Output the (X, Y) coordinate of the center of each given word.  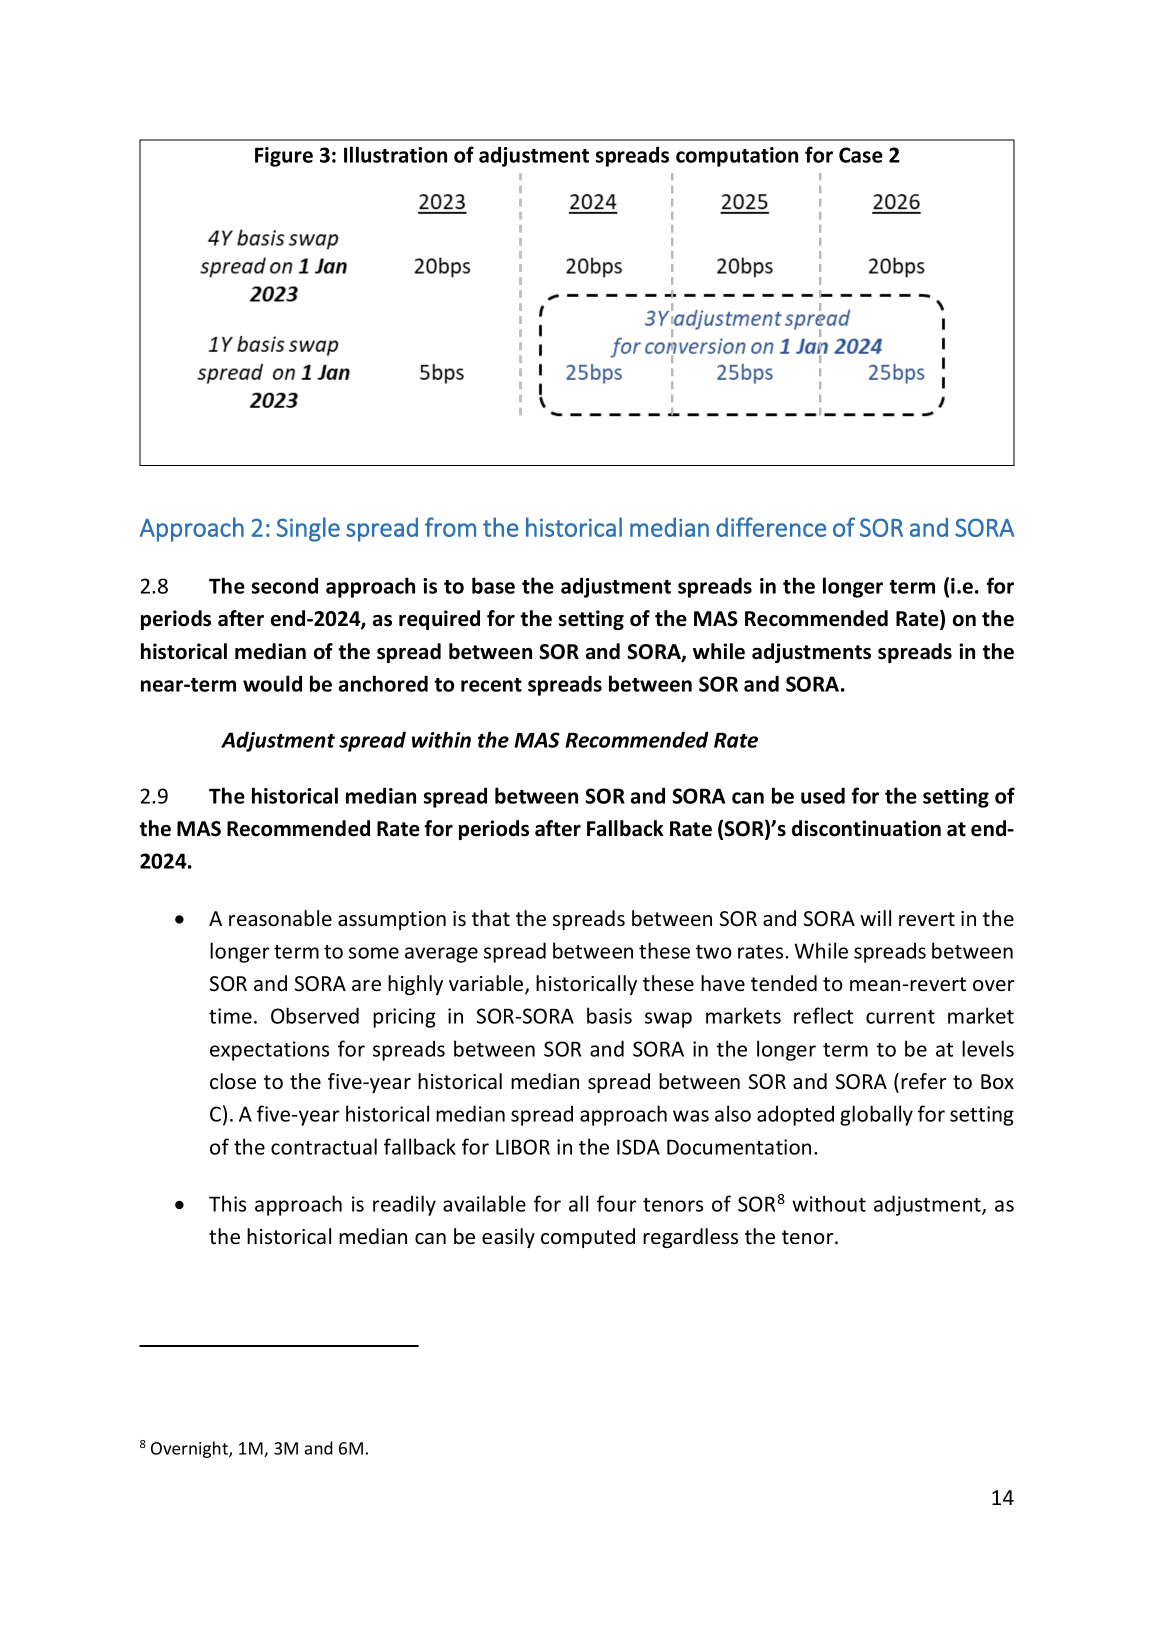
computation (737, 157)
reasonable (280, 918)
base (493, 585)
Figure (284, 157)
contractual (324, 1146)
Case (861, 155)
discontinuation (866, 828)
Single (308, 529)
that (491, 918)
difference (771, 527)
